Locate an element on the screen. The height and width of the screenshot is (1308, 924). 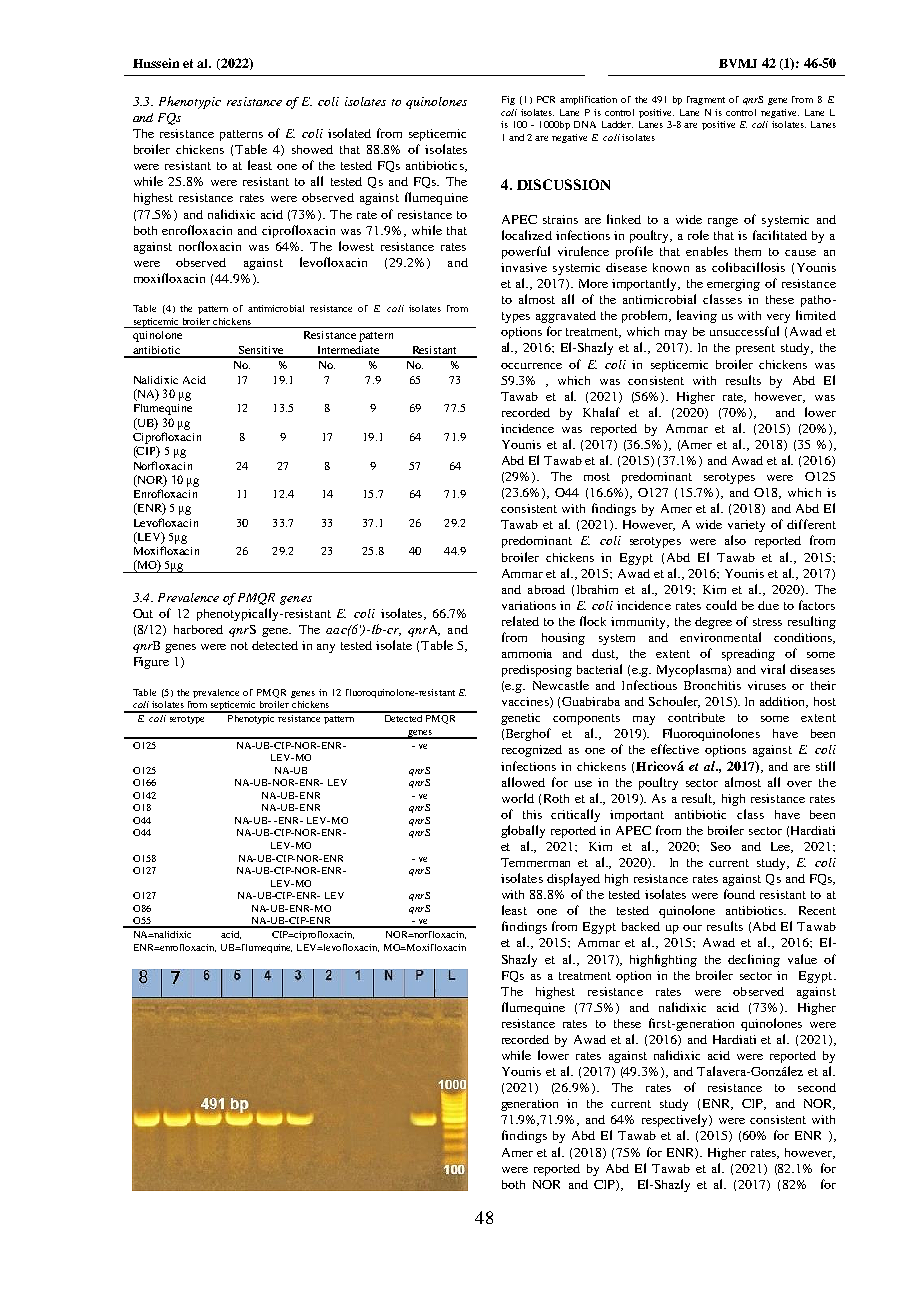
harbored is located at coordinates (198, 629).
